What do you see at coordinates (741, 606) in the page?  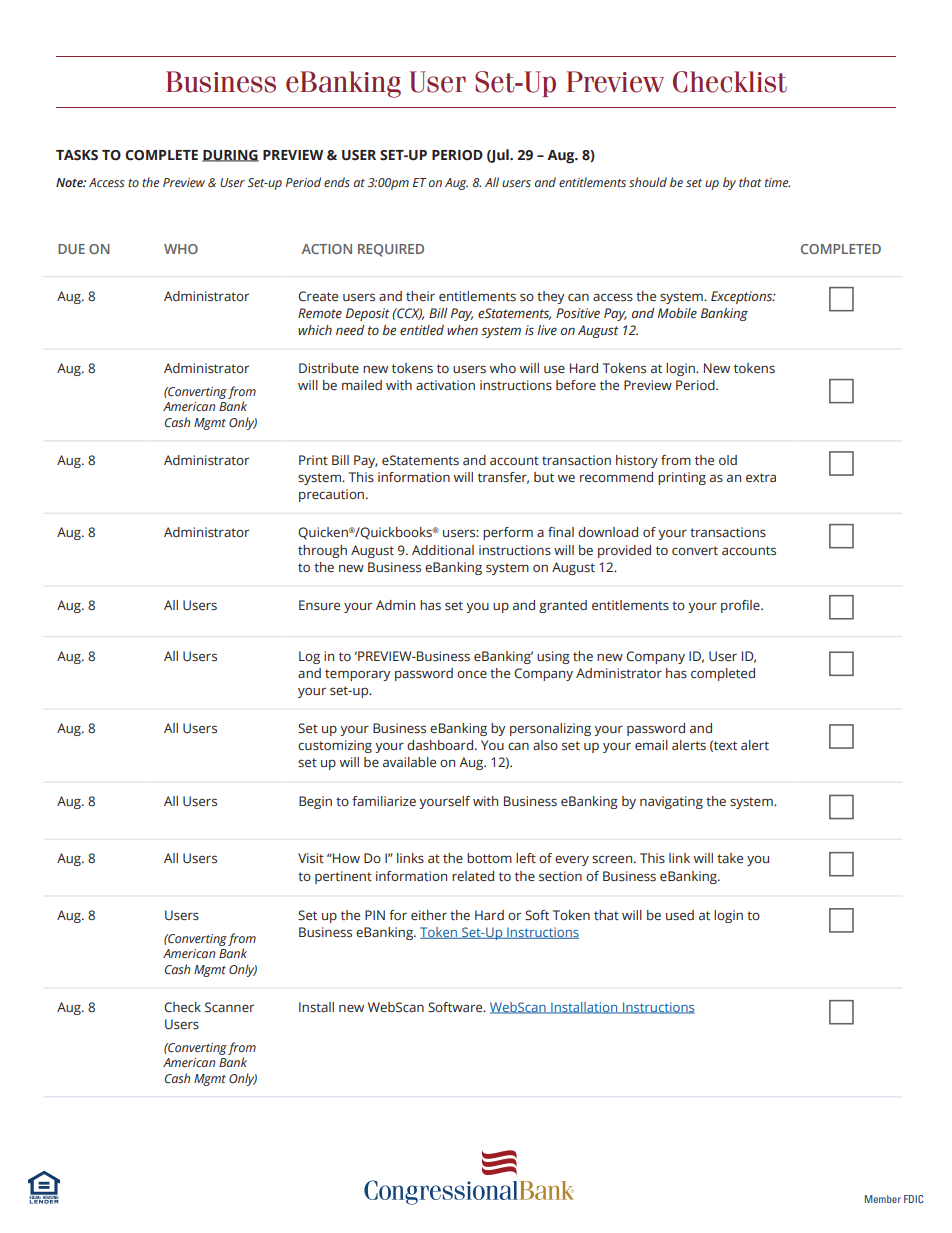 I see `profile` at bounding box center [741, 606].
